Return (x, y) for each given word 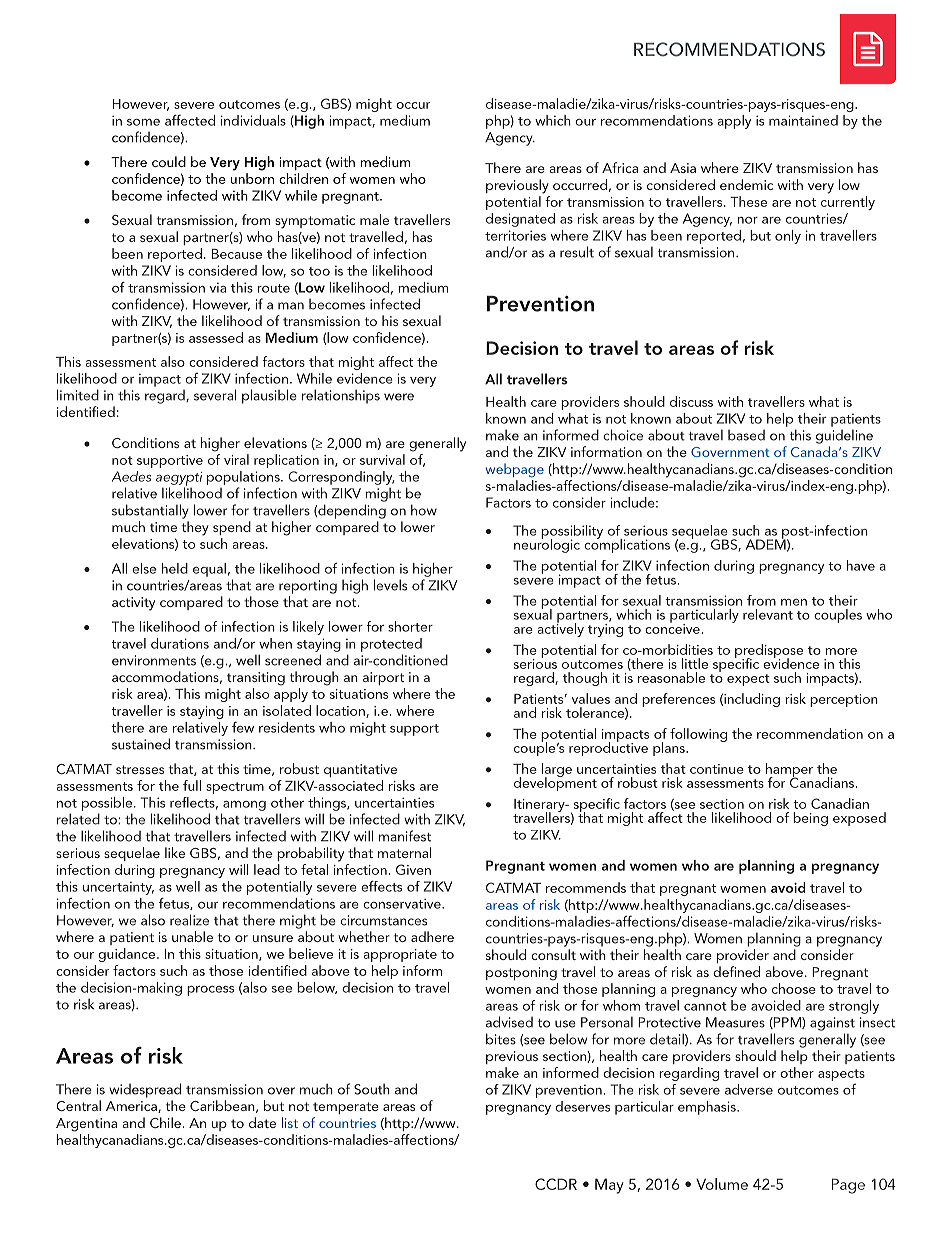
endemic (746, 184)
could (169, 161)
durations (180, 643)
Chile (166, 1122)
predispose (769, 652)
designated (520, 220)
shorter (410, 626)
